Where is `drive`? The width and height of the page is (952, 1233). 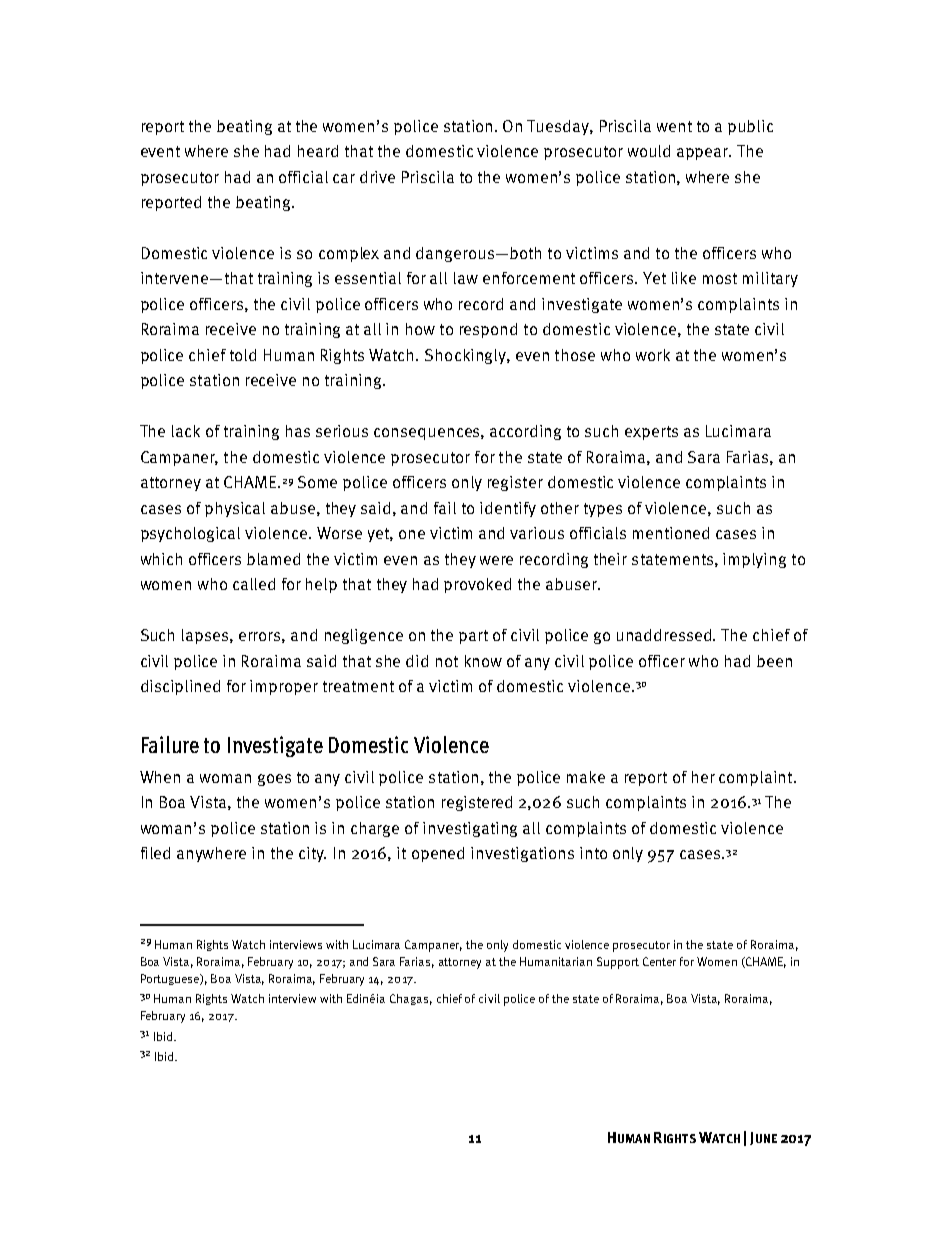 drive is located at coordinates (377, 177).
